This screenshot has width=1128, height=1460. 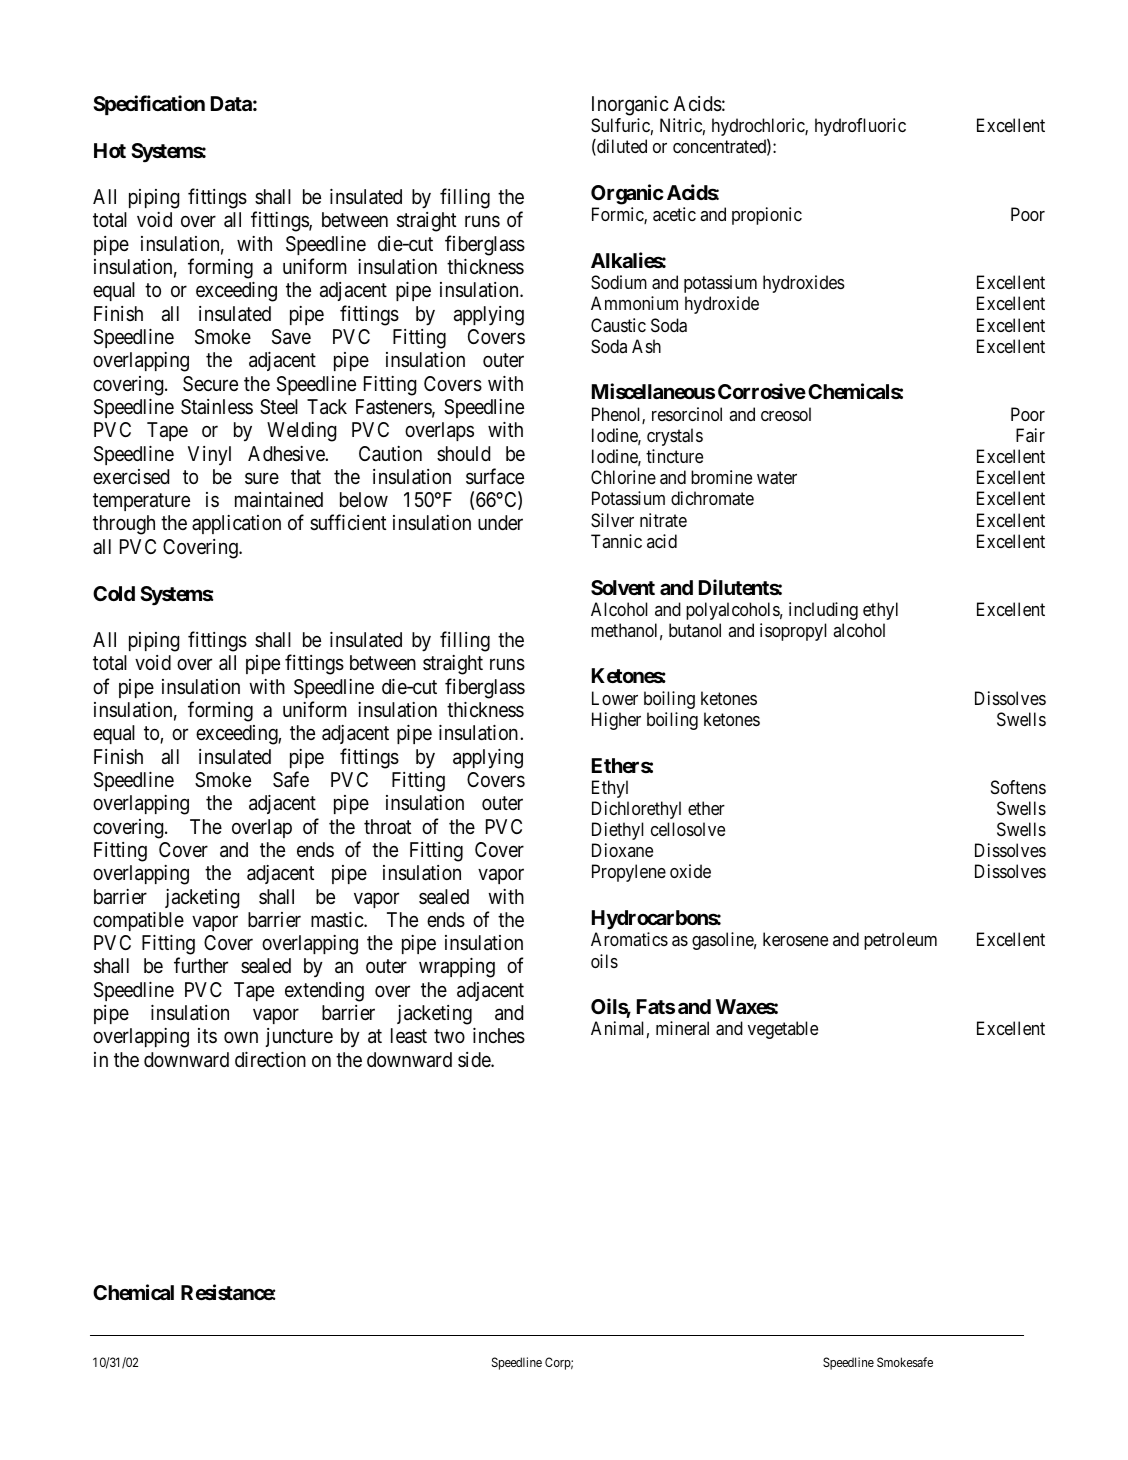 What do you see at coordinates (759, 127) in the screenshot?
I see `hydrochloric` at bounding box center [759, 127].
